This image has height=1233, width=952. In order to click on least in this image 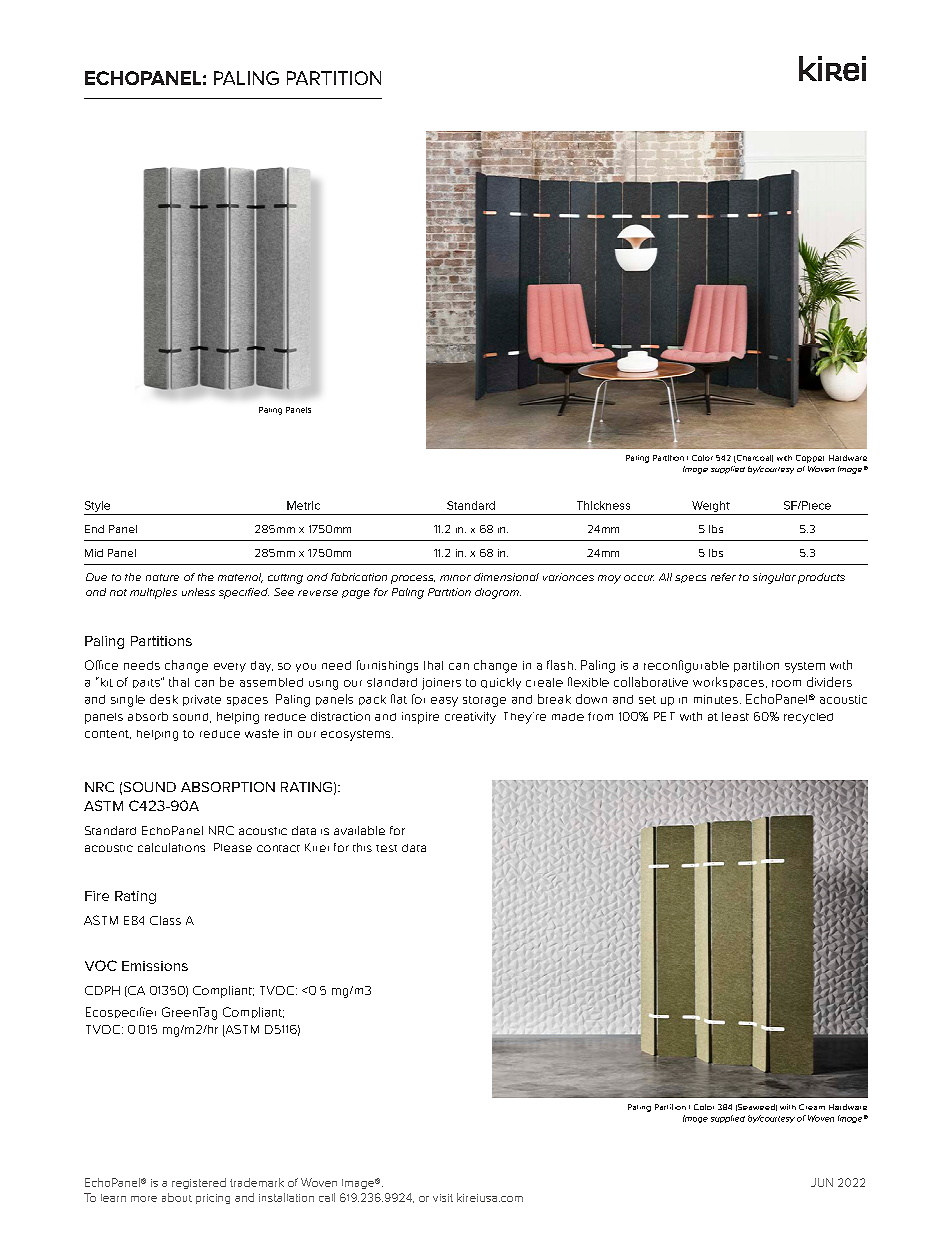, I will do `click(735, 716)`.
